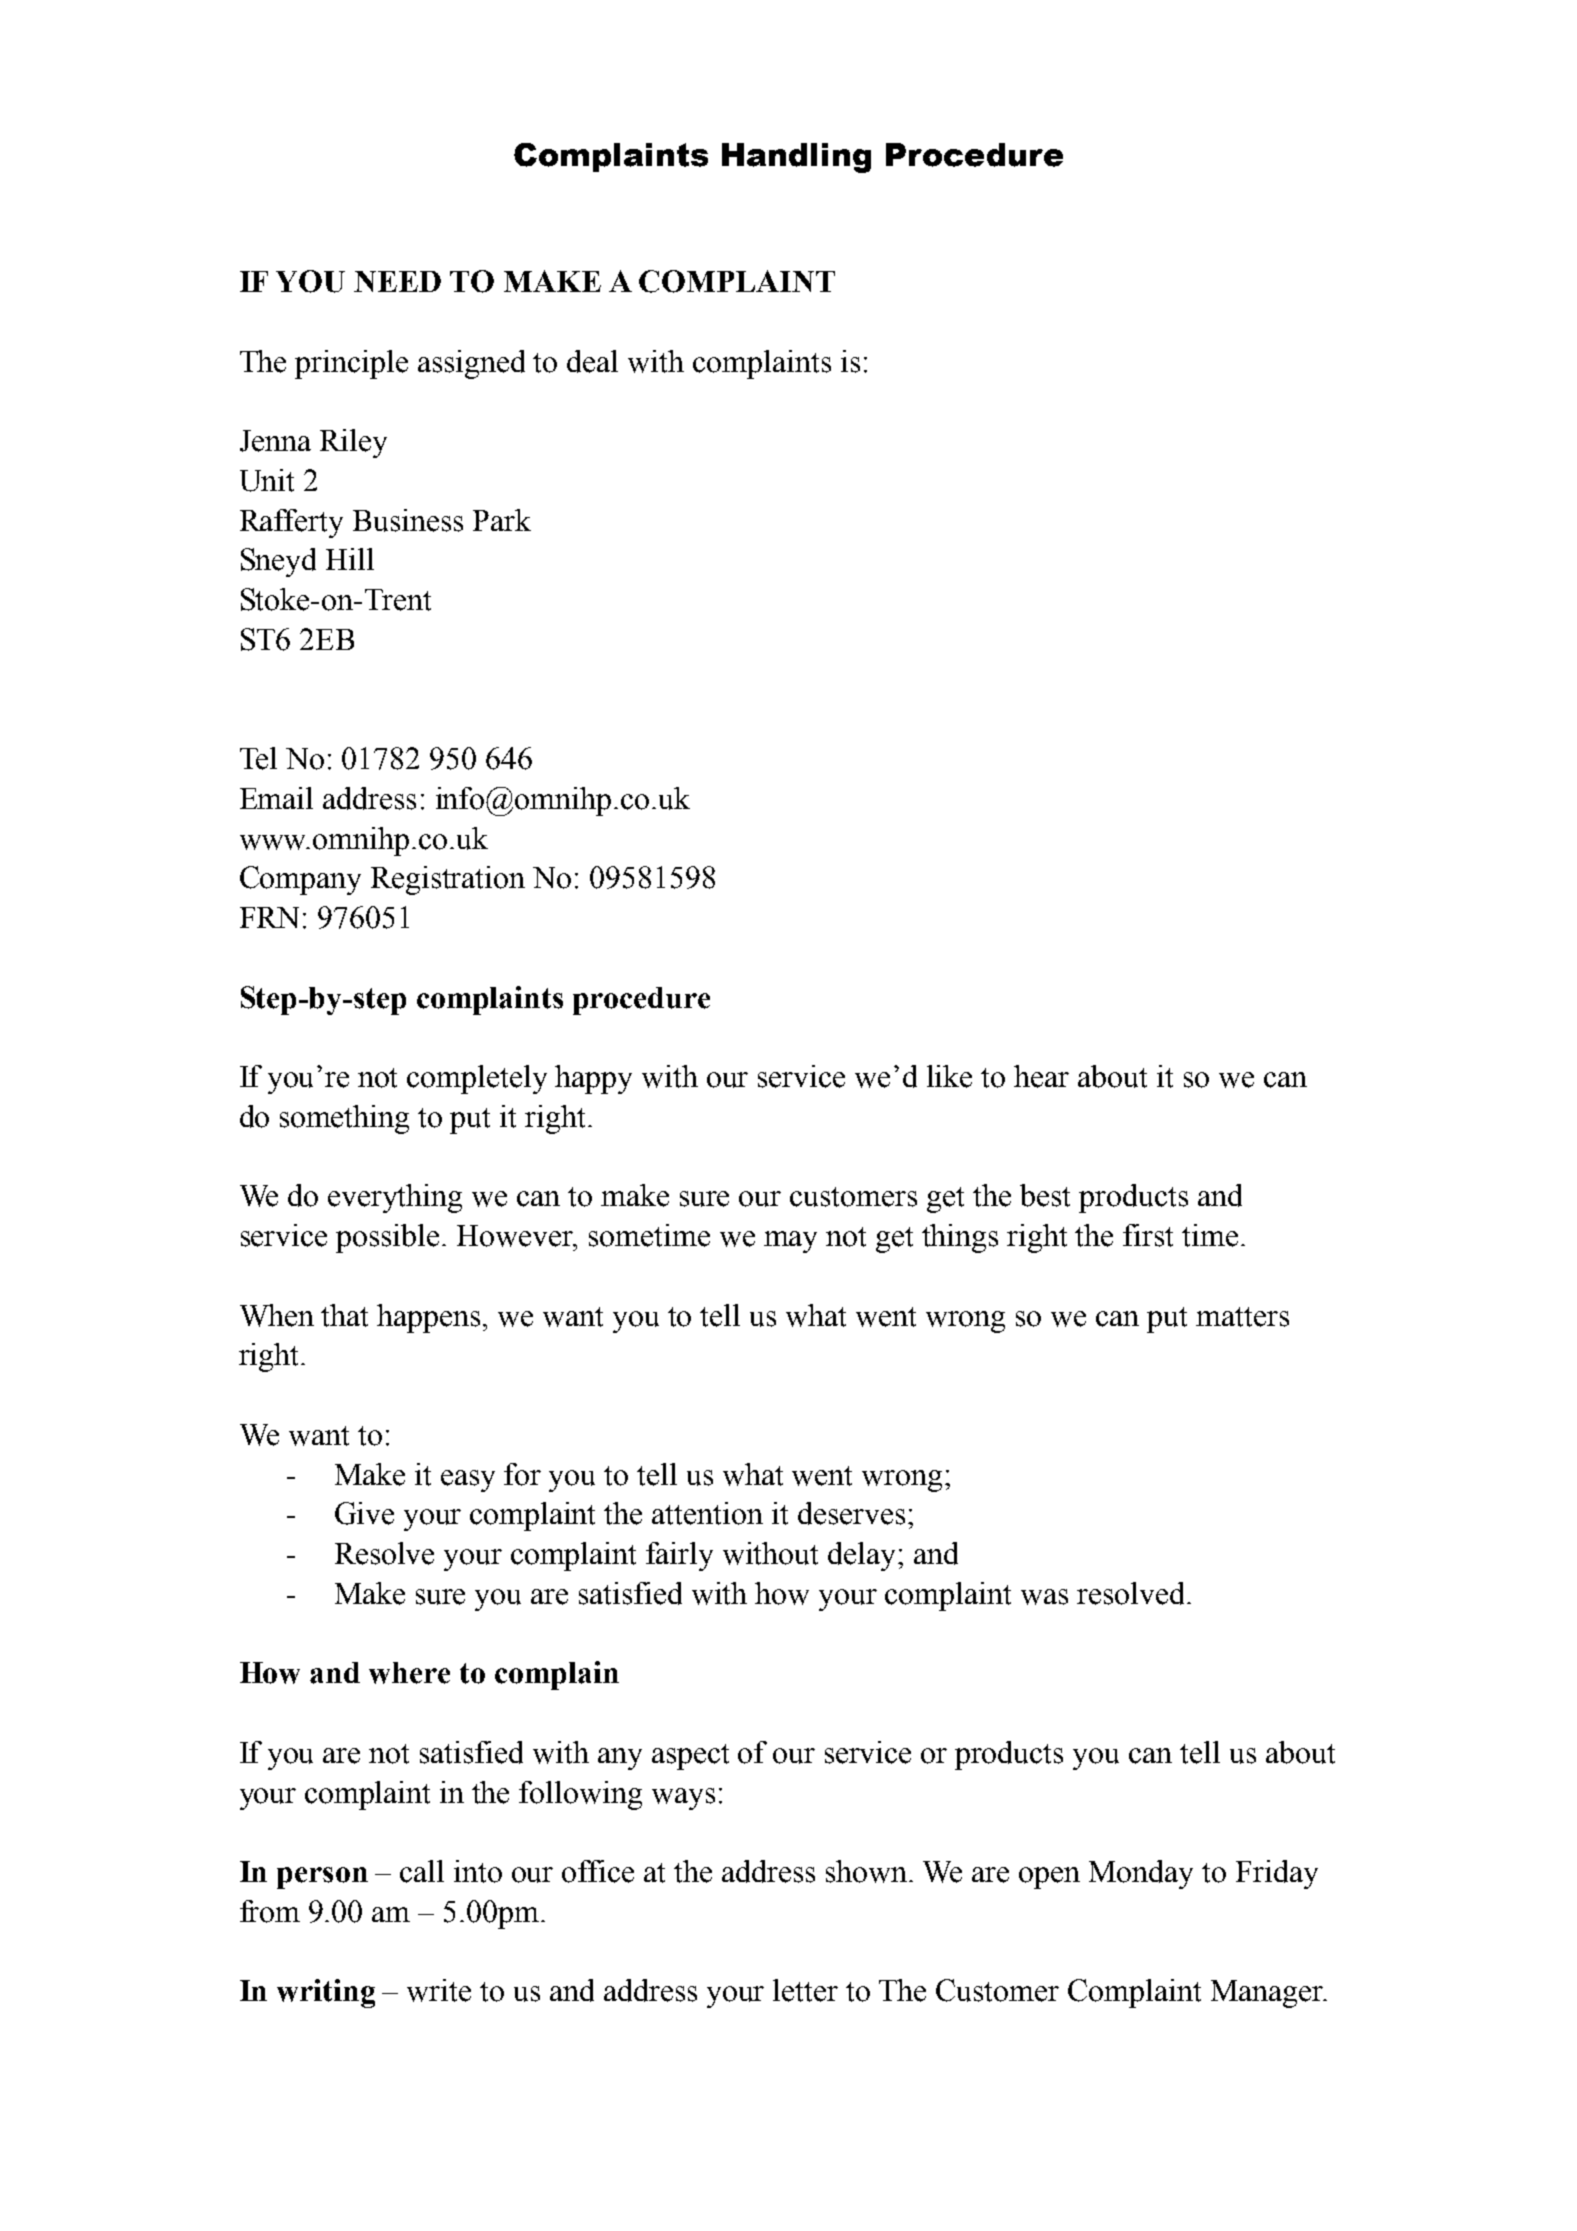  What do you see at coordinates (397, 281) in the screenshot?
I see `NEED` at bounding box center [397, 281].
